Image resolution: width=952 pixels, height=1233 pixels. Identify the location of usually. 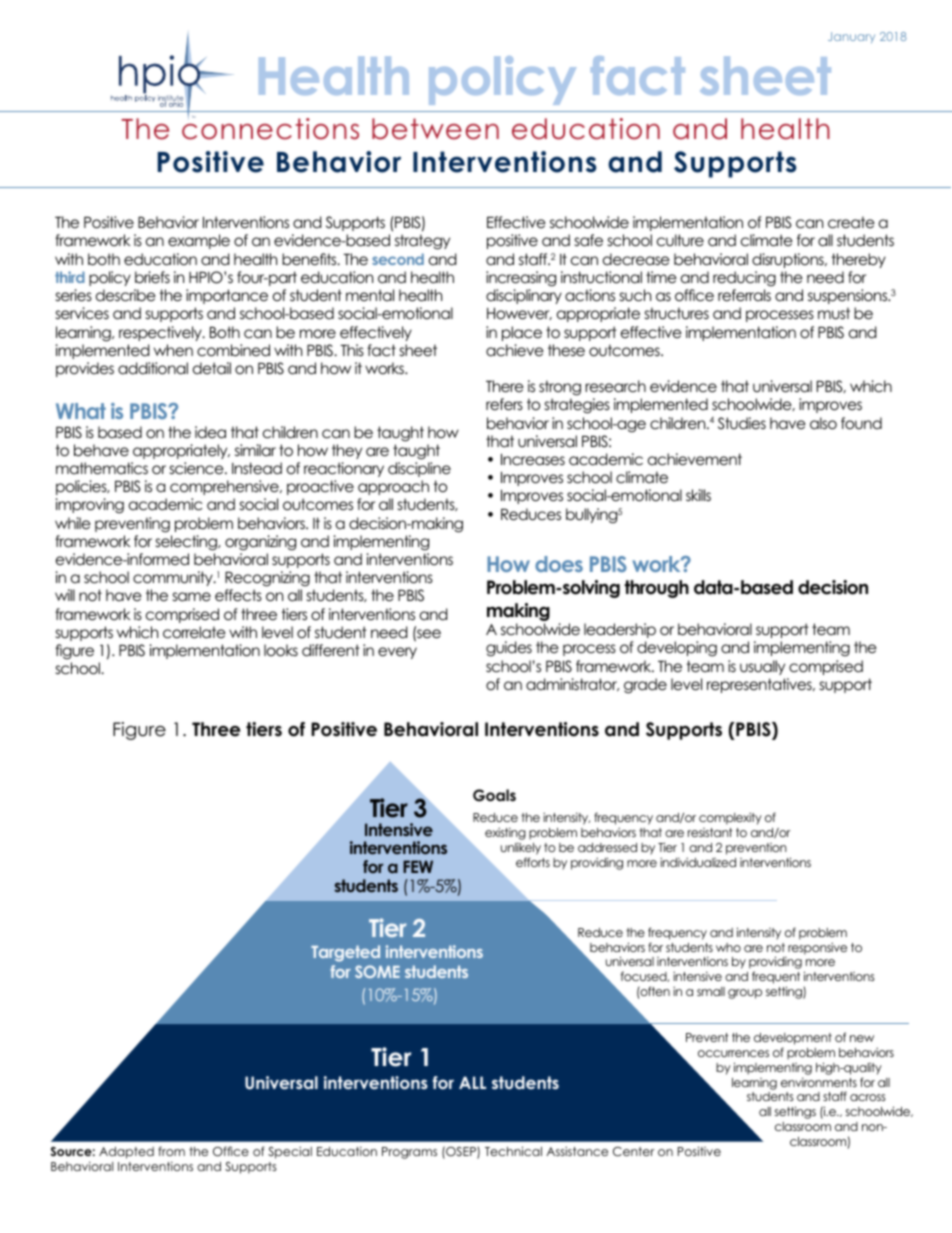
(762, 667).
